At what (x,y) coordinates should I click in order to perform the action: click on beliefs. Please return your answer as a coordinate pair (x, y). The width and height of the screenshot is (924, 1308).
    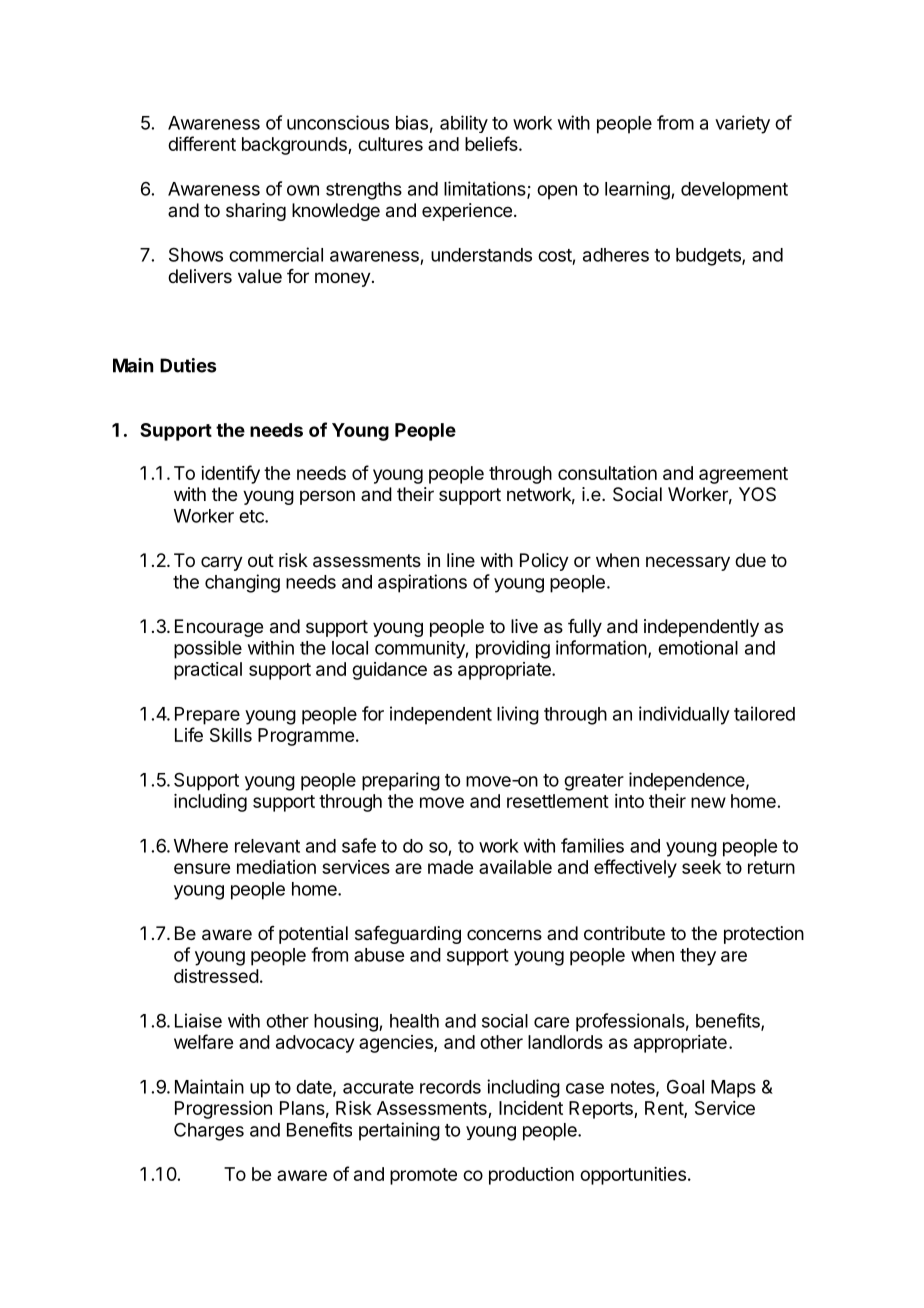
    Looking at the image, I should click on (492, 143).
